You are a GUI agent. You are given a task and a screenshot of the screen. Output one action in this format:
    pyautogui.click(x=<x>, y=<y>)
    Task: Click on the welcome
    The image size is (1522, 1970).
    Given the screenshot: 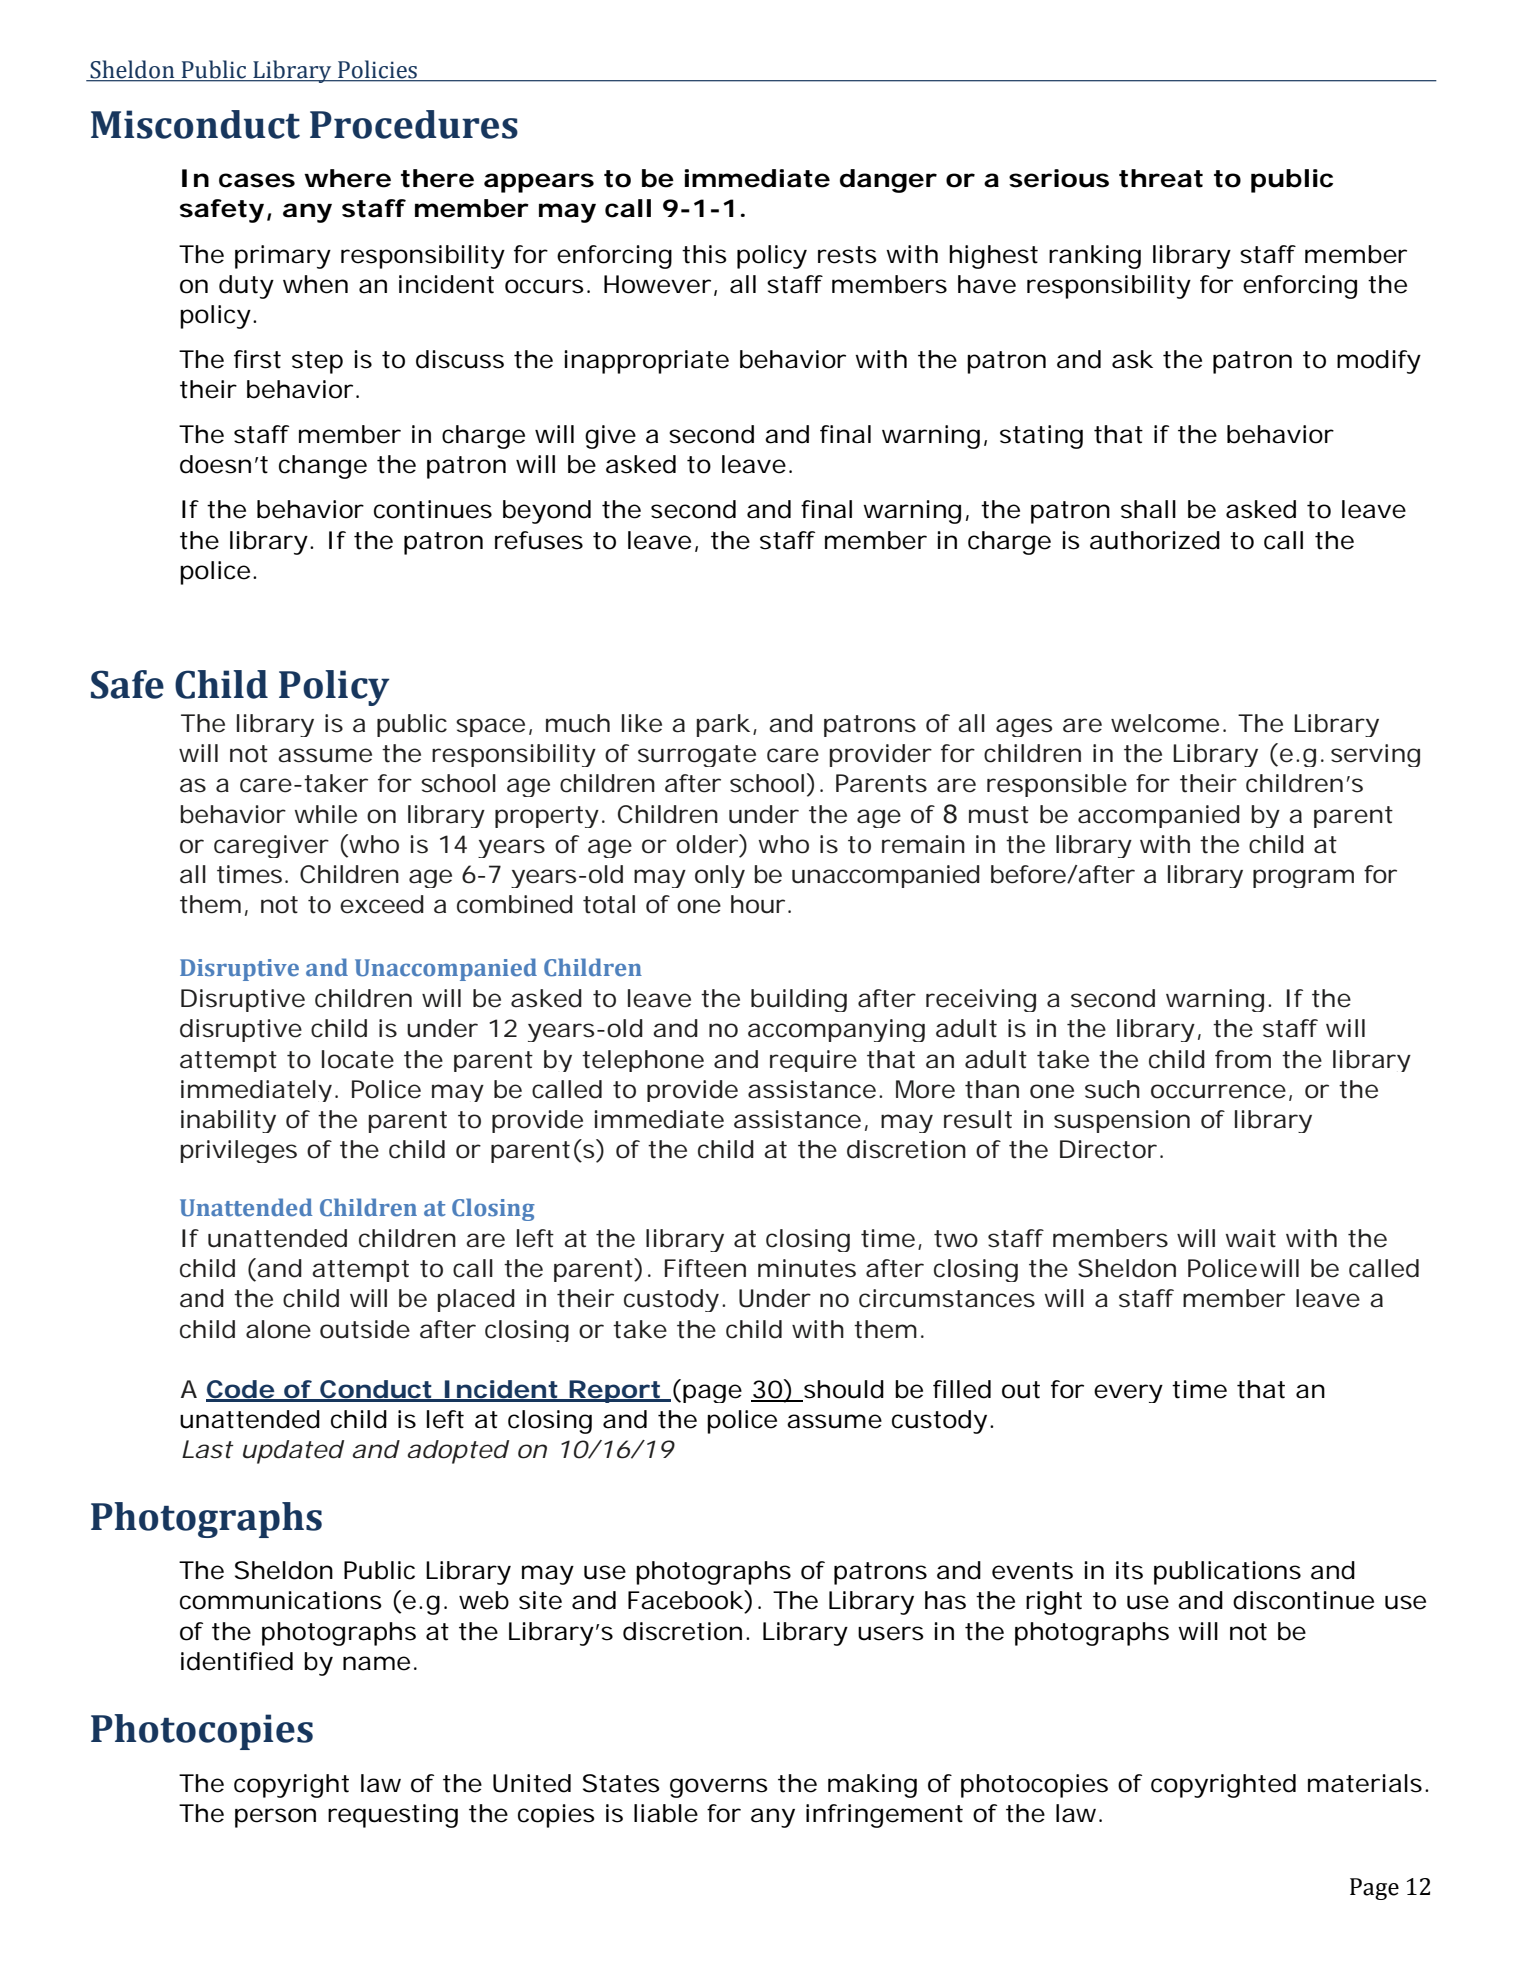 What is the action you would take?
    pyautogui.click(x=1165, y=723)
